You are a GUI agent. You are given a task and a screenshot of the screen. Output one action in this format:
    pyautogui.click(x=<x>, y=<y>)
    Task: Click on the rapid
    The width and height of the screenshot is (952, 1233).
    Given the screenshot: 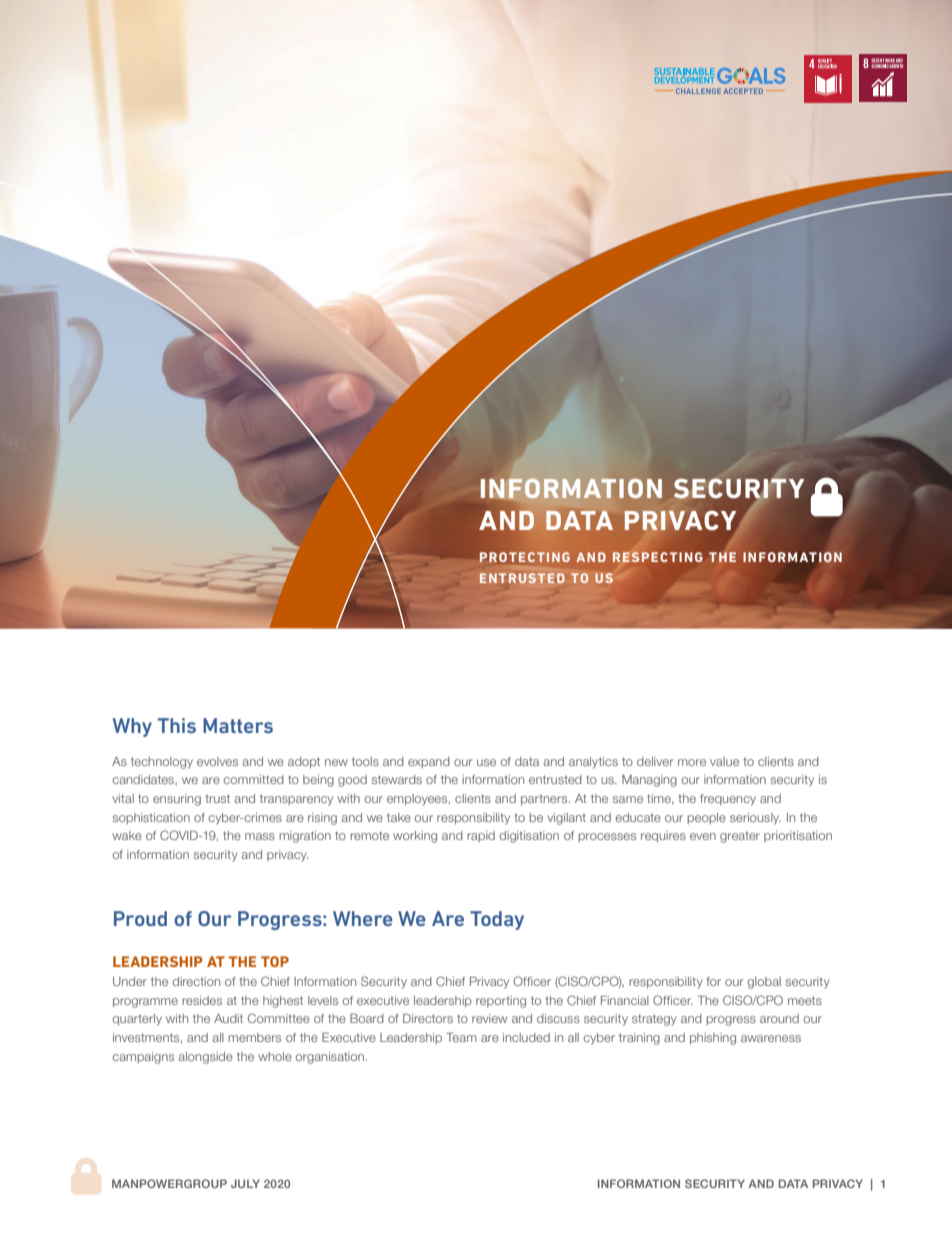 What is the action you would take?
    pyautogui.click(x=481, y=836)
